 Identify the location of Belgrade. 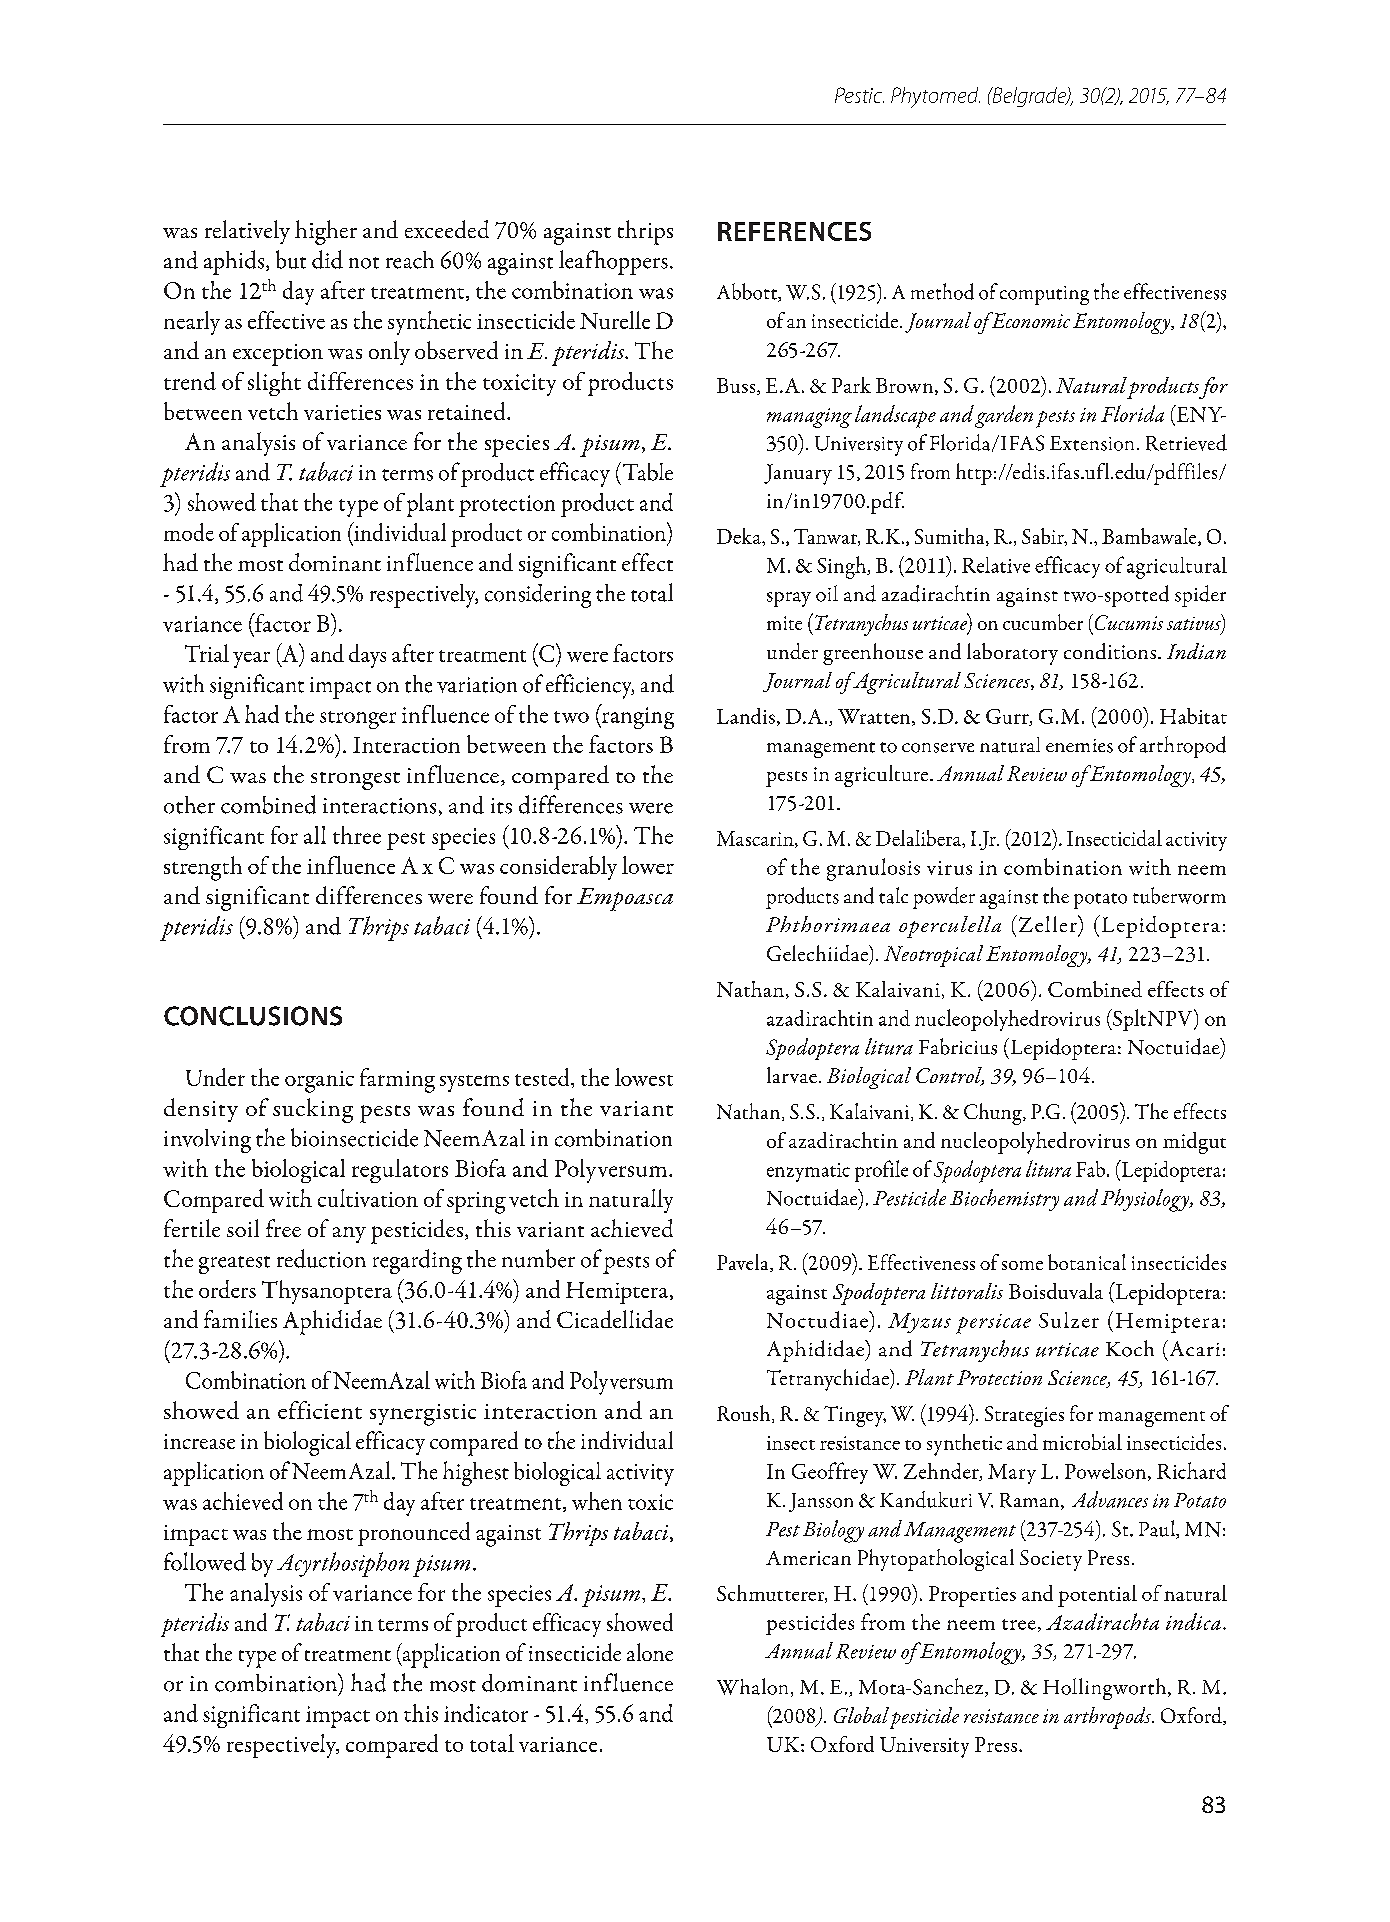
(1029, 97).
